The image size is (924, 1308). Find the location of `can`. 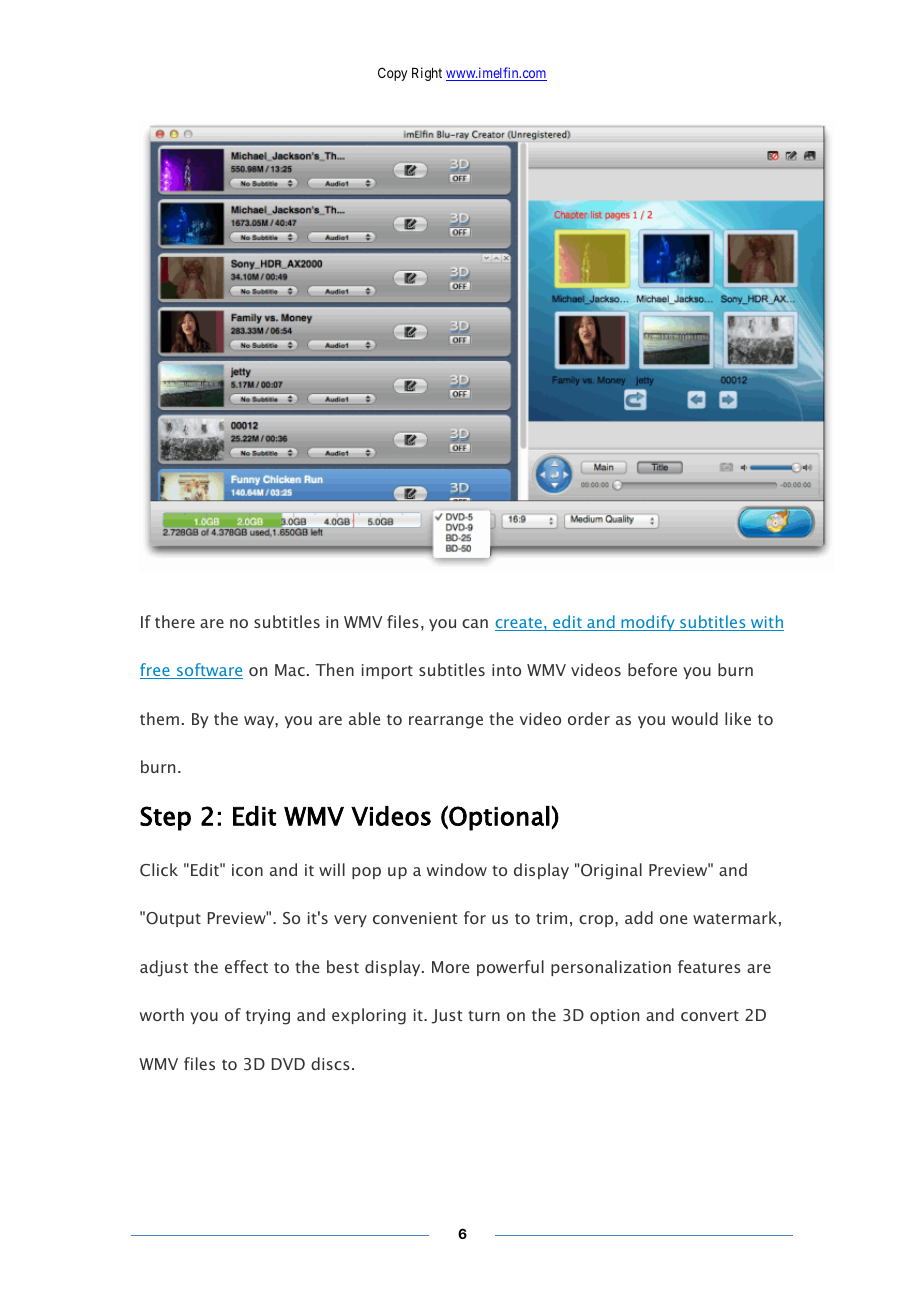

can is located at coordinates (475, 623).
